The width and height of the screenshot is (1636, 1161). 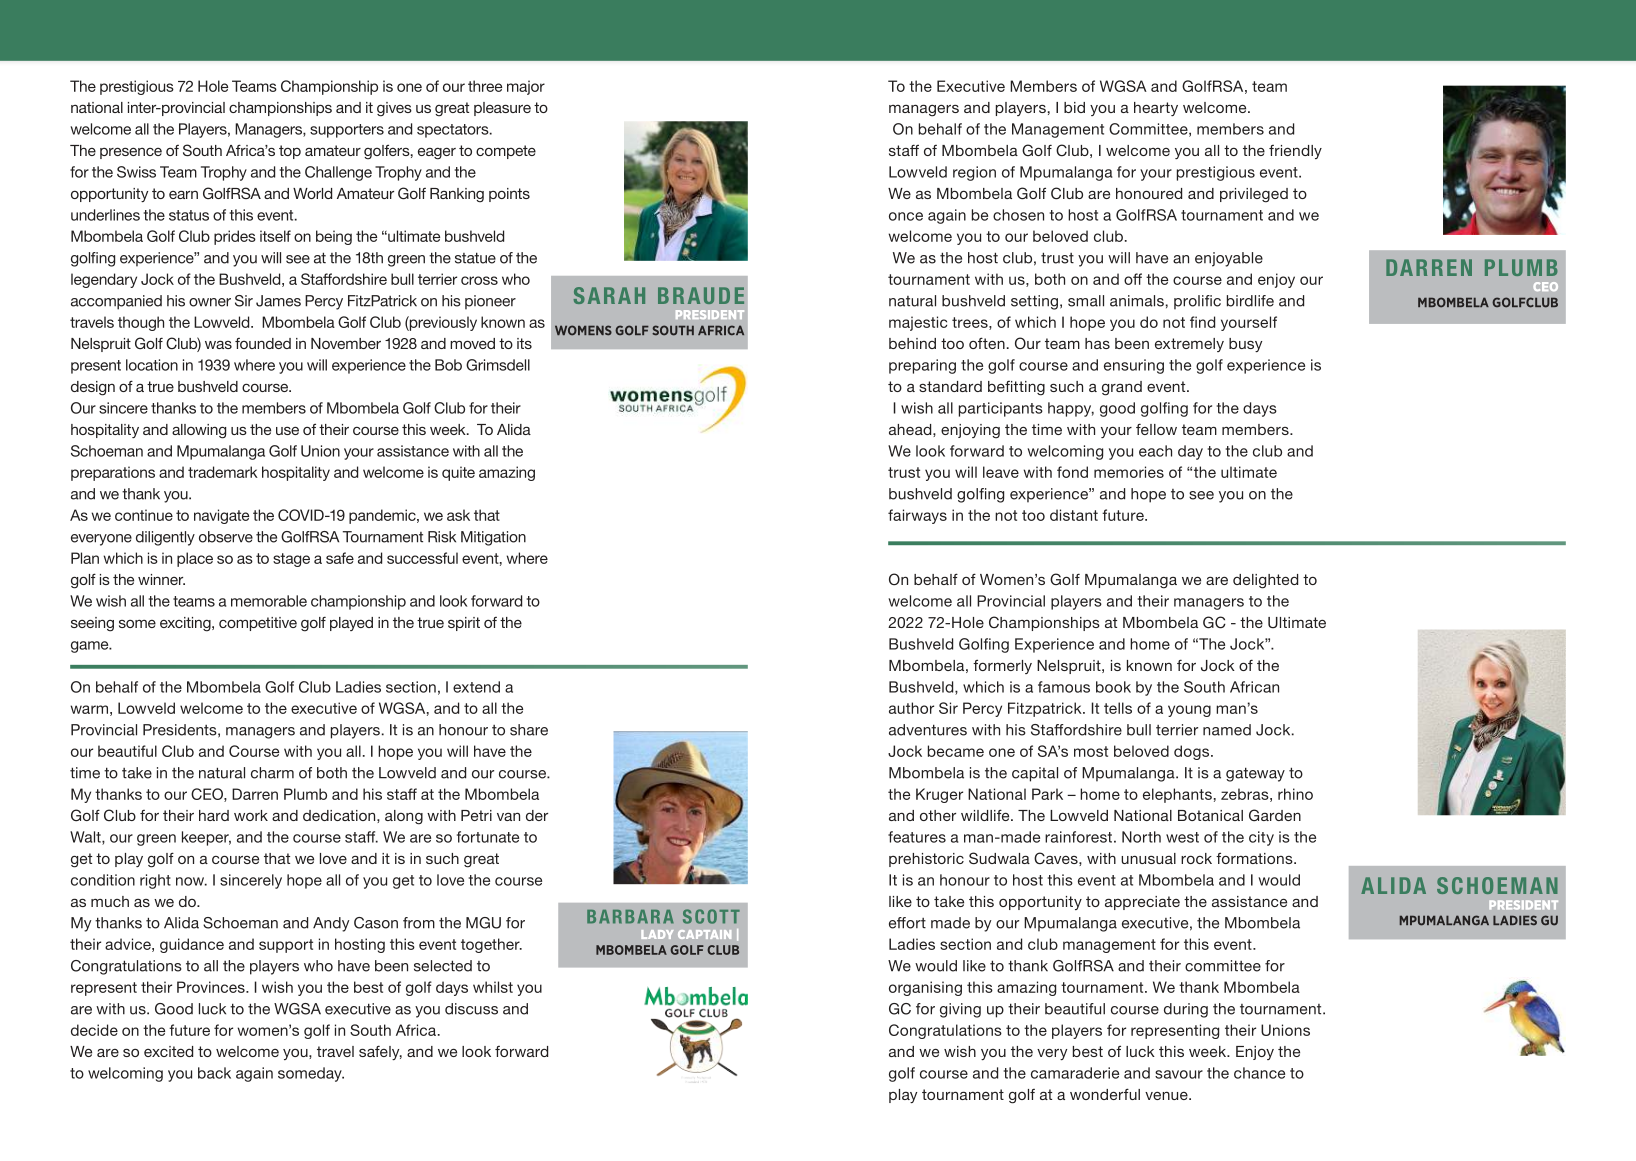 I want to click on delighted, so click(x=1265, y=581).
